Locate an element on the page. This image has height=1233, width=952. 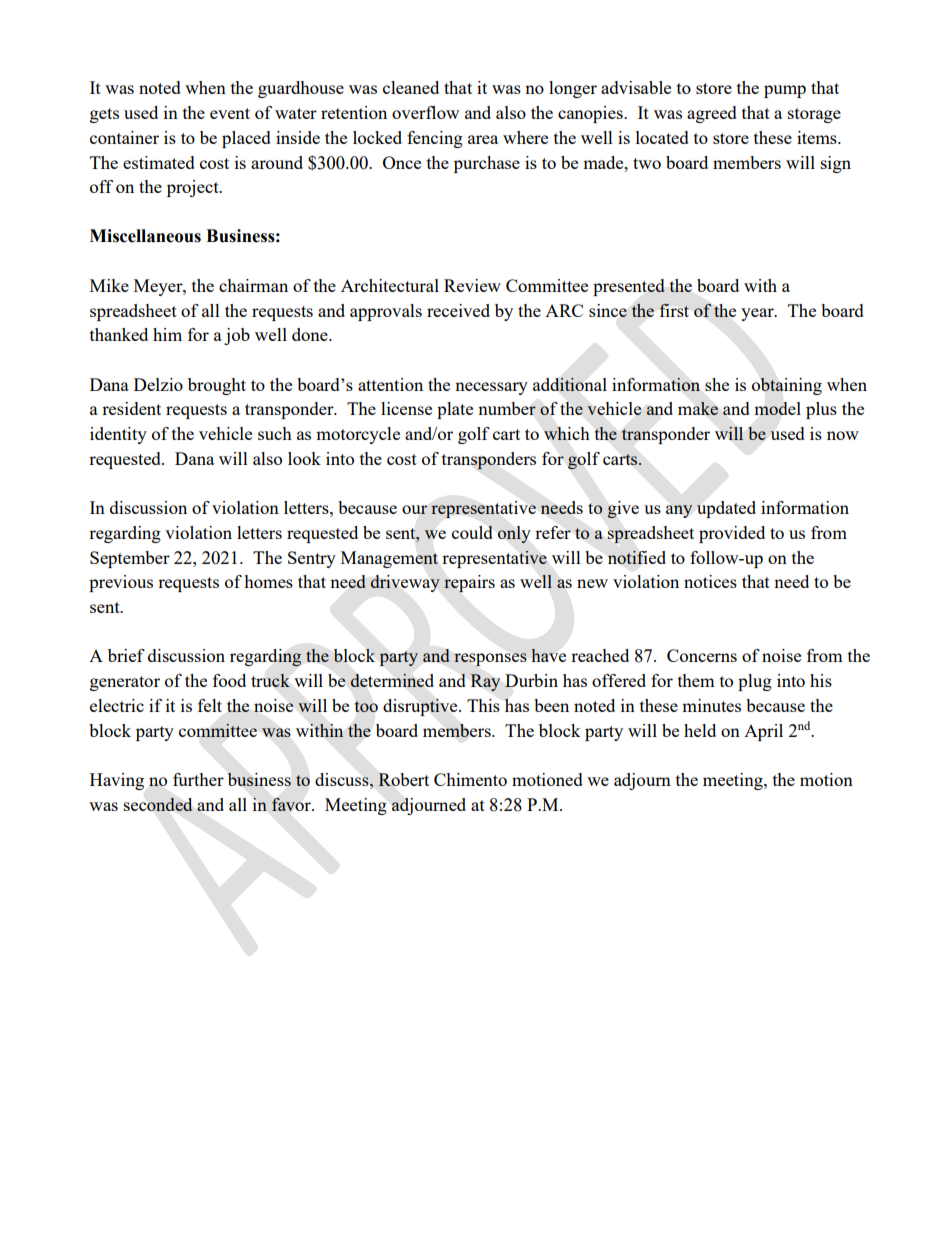
chairman is located at coordinates (253, 285).
